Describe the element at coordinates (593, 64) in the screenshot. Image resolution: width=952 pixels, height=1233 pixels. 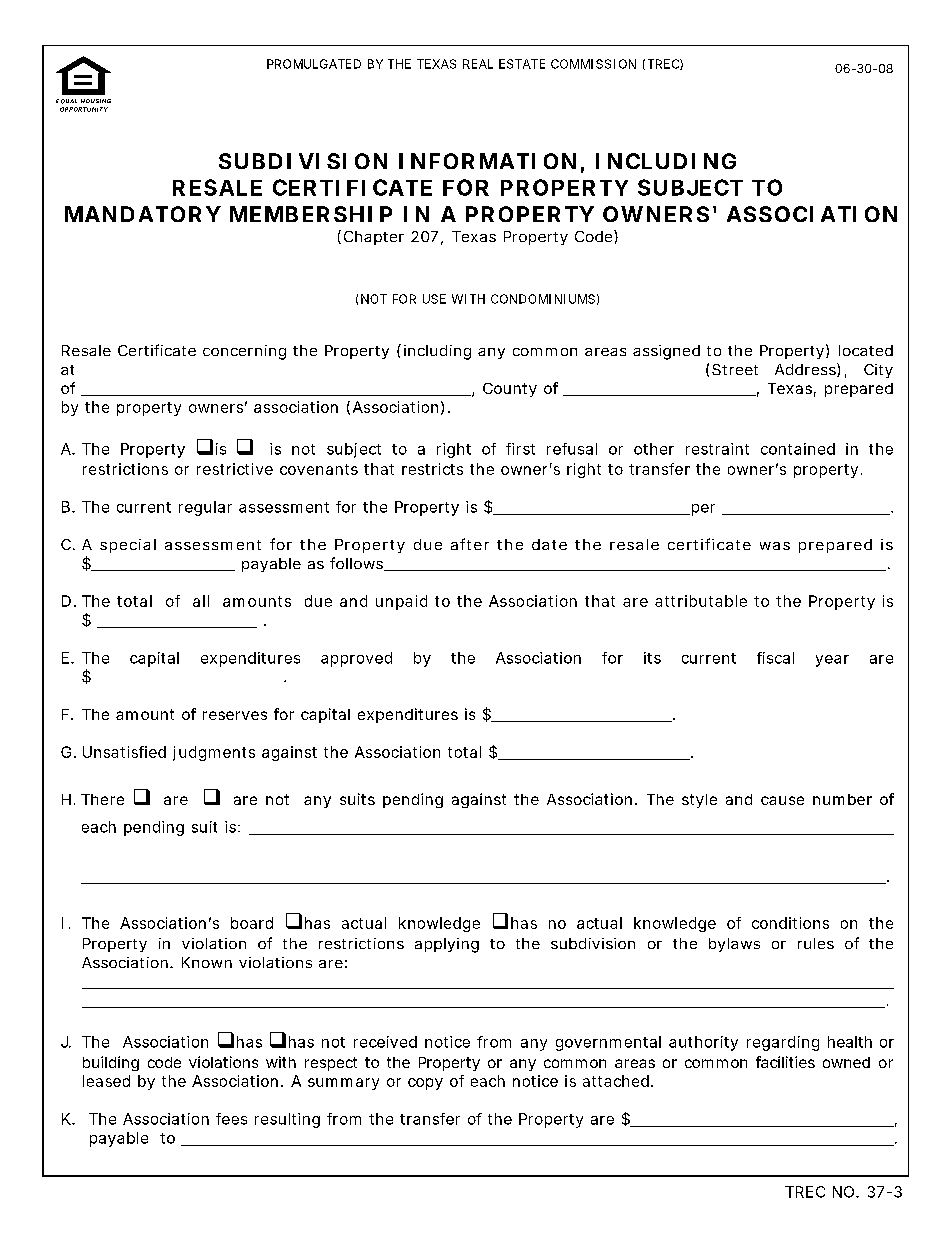
I see `COMMISSION` at that location.
